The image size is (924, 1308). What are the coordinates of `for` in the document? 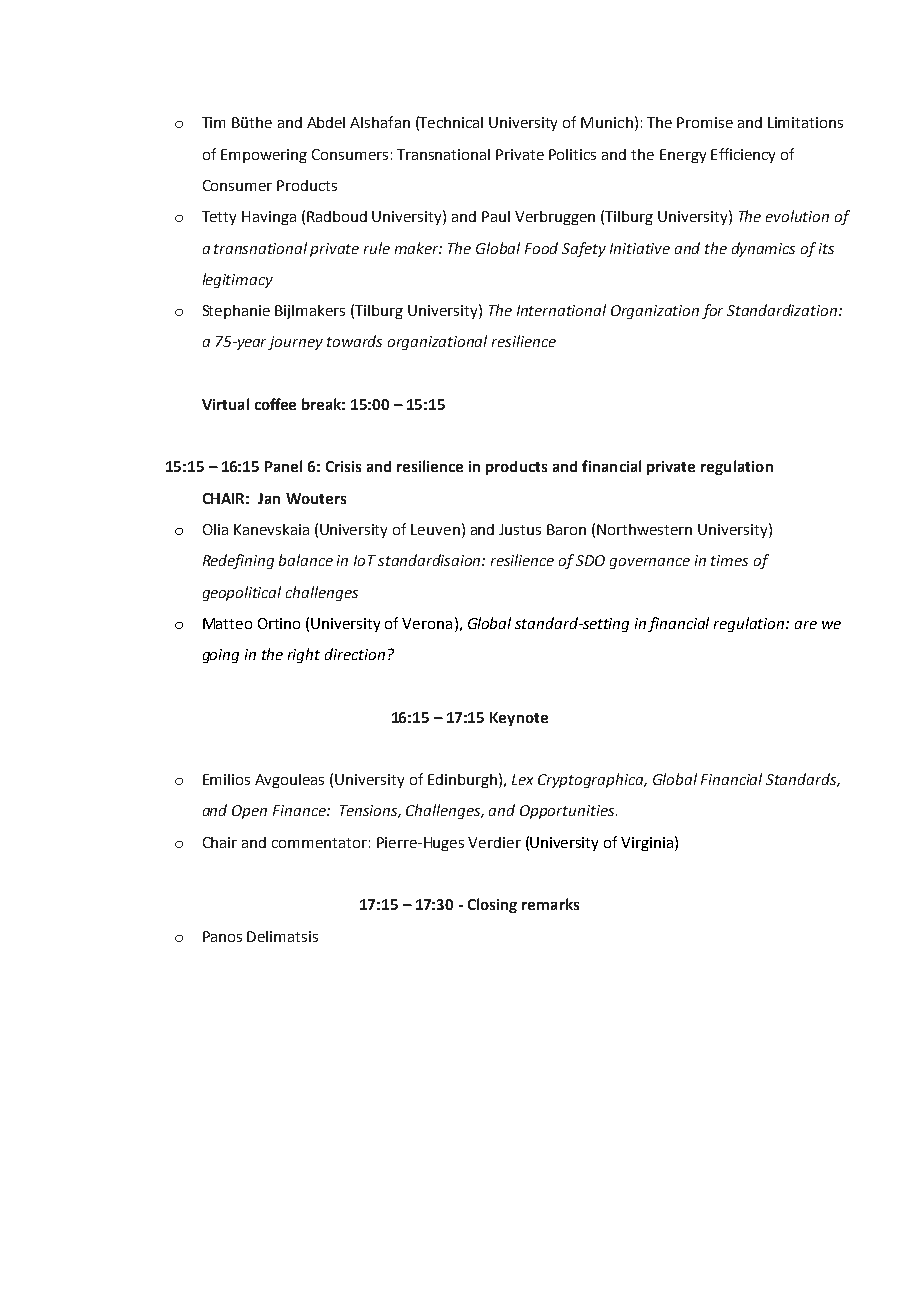 It's located at (712, 311).
